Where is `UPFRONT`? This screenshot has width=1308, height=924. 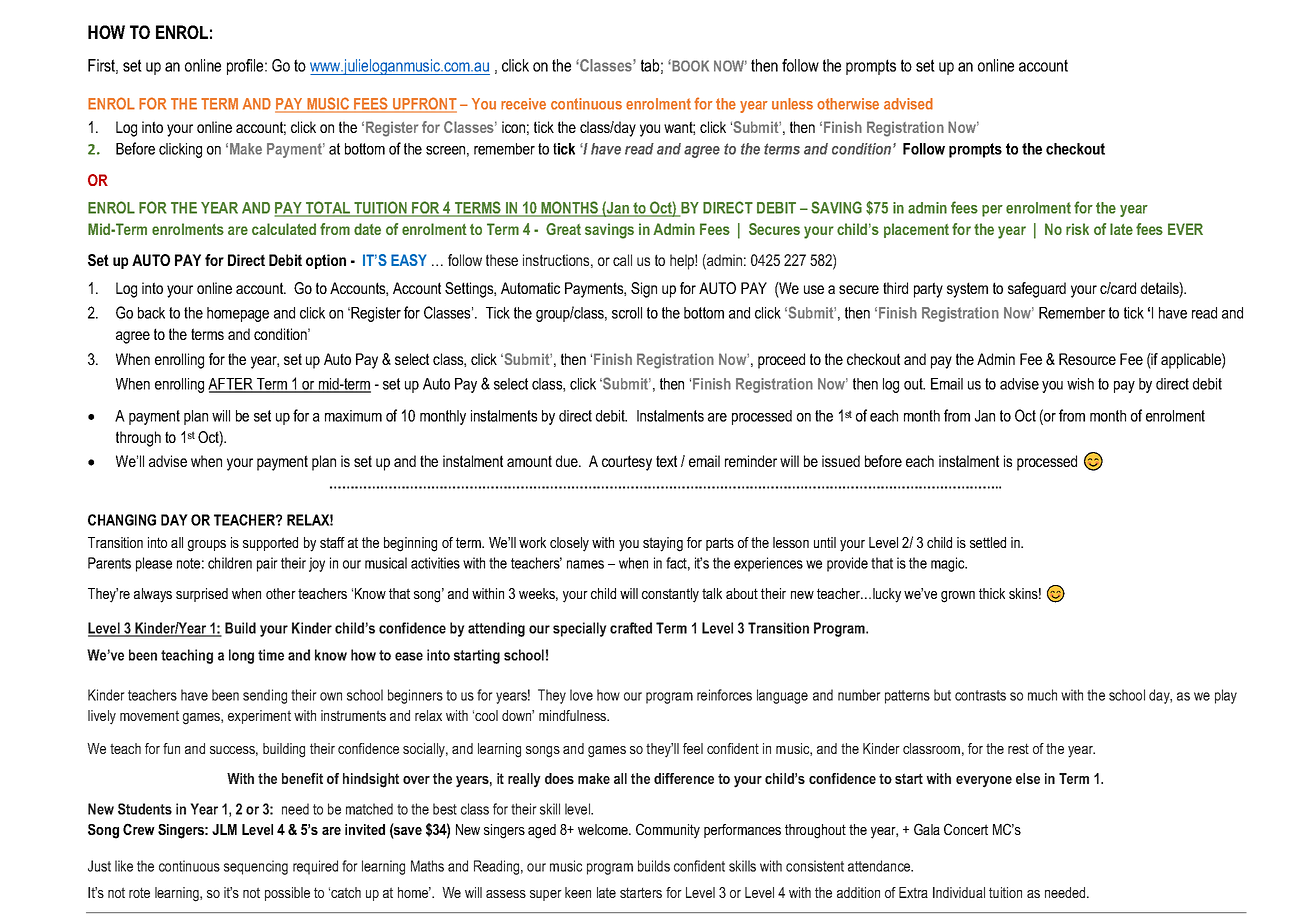
UPFRONT is located at coordinates (424, 105).
